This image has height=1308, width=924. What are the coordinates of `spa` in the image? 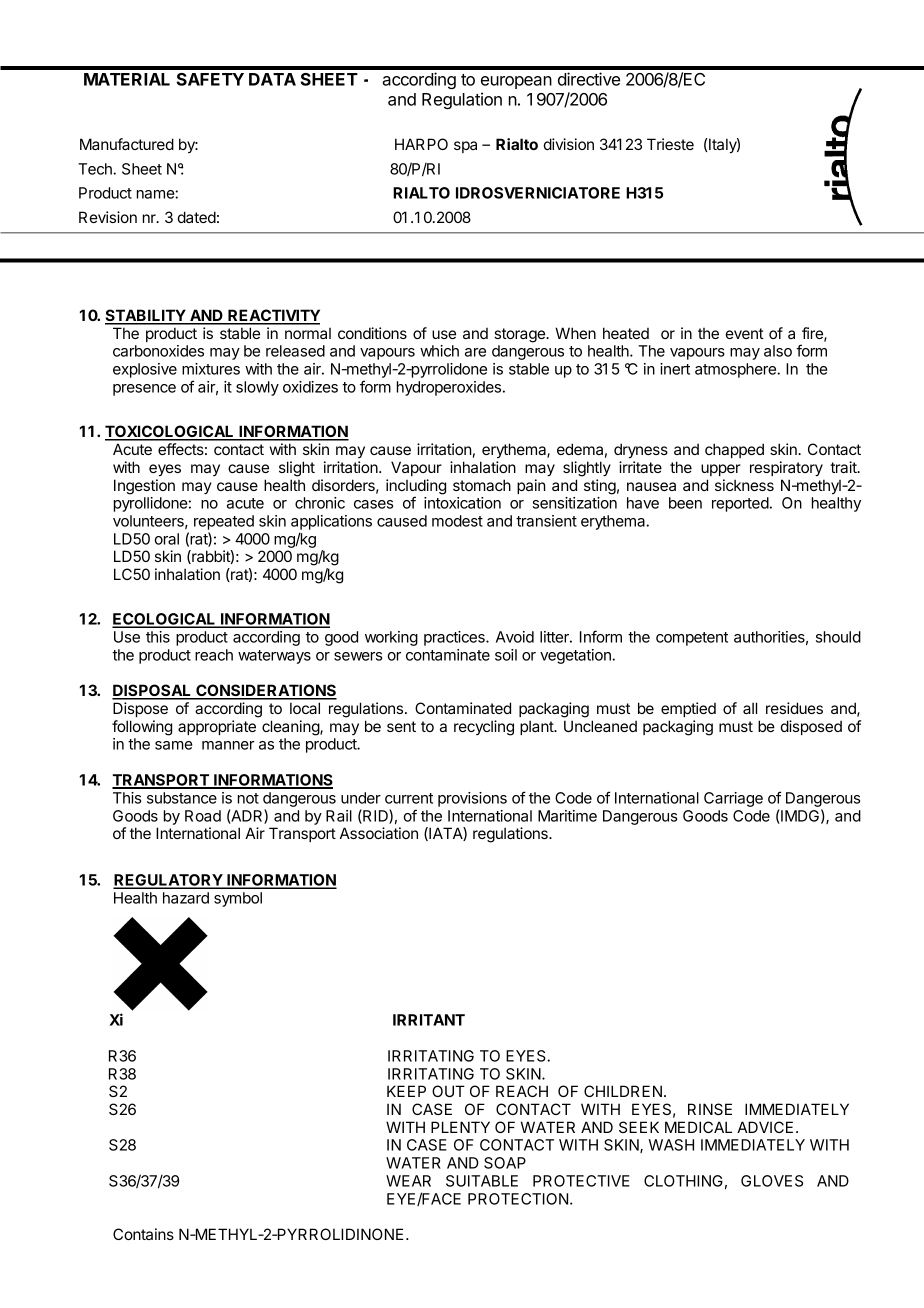 It's located at (465, 147).
